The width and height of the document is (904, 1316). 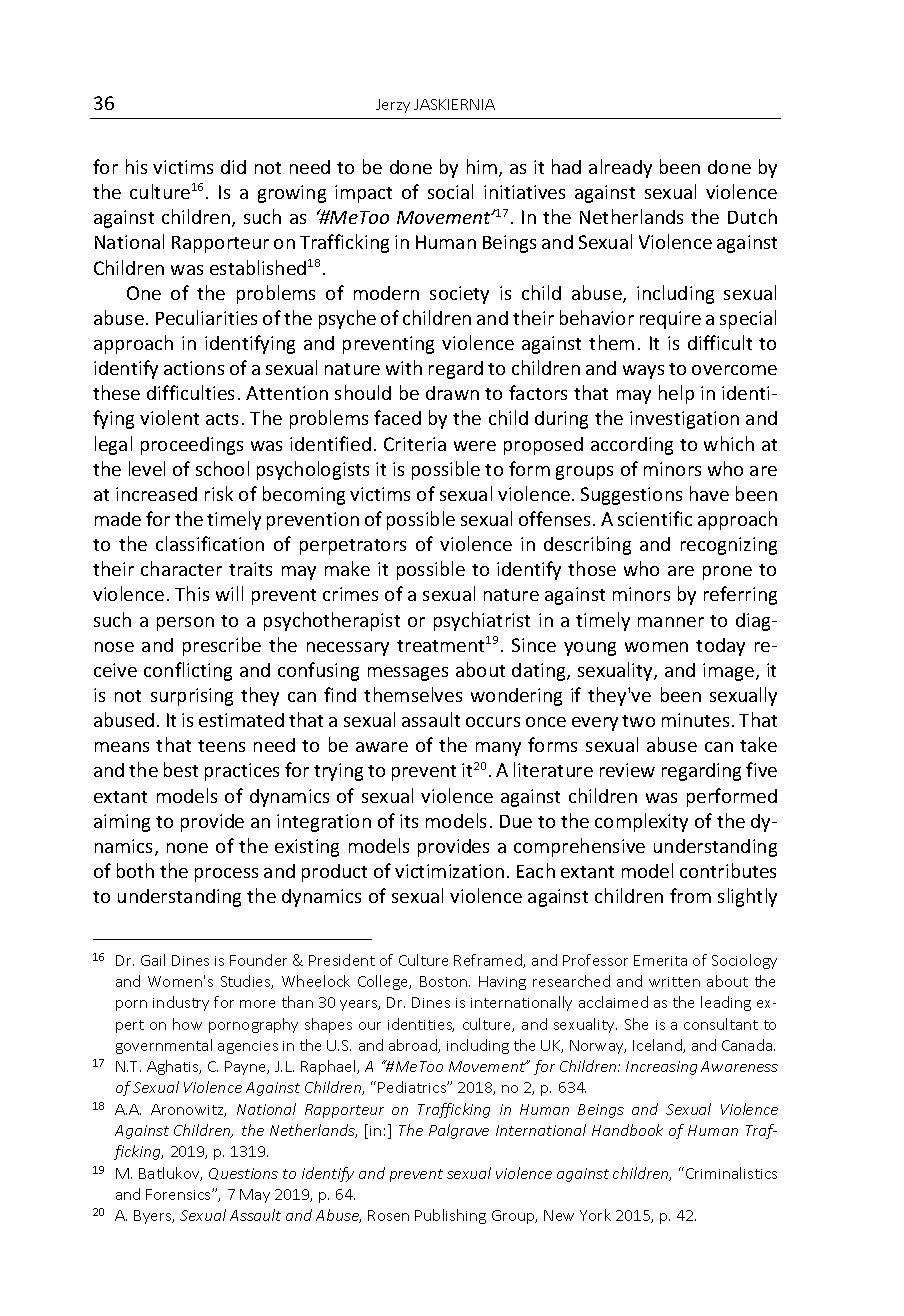 What do you see at coordinates (482, 166) in the document?
I see `him` at bounding box center [482, 166].
